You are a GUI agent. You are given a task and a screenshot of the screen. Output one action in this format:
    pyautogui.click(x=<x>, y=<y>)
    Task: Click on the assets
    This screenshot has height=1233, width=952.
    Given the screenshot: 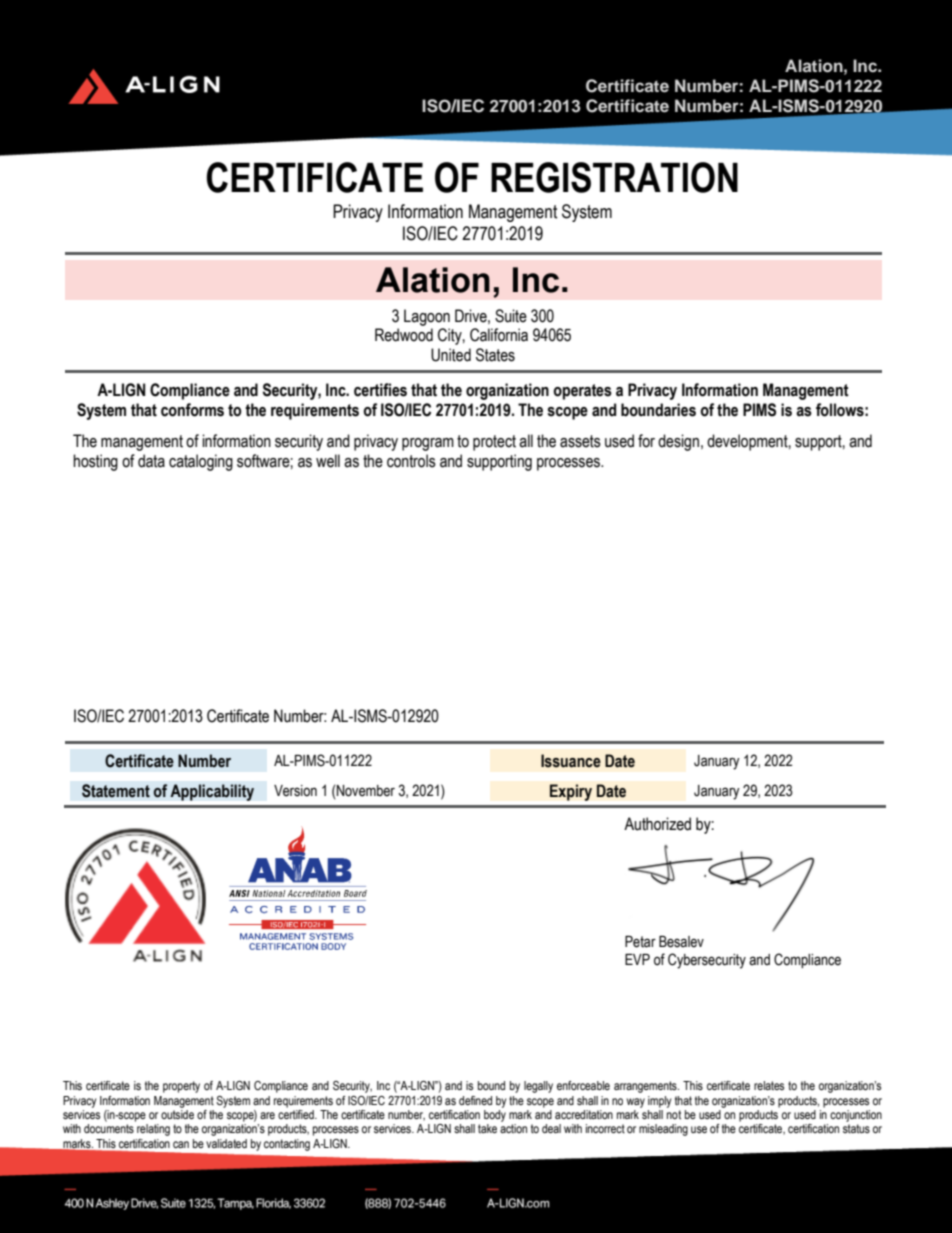 What is the action you would take?
    pyautogui.click(x=580, y=441)
